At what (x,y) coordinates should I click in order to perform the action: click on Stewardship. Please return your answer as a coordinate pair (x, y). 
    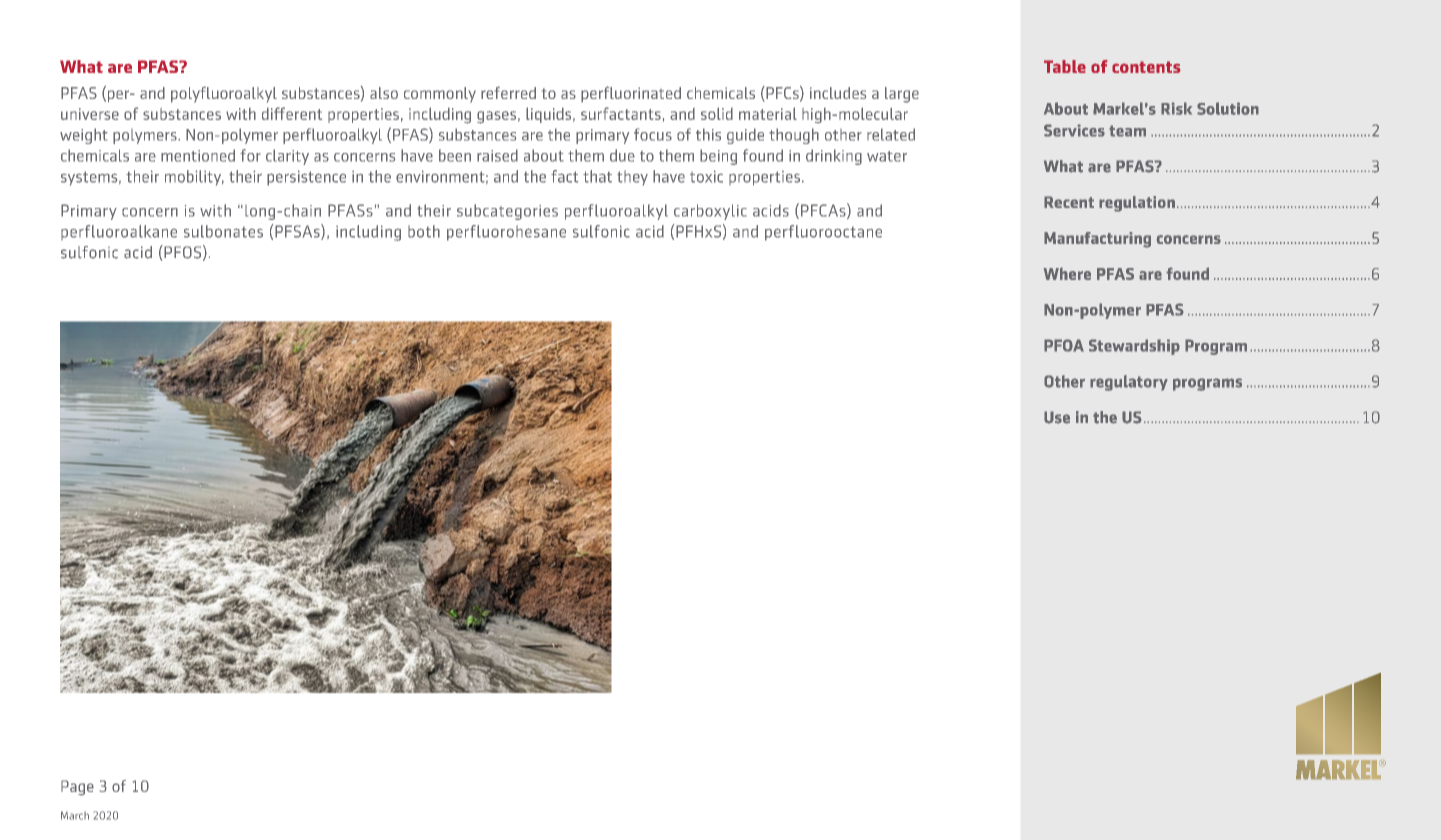
    Looking at the image, I should click on (1134, 347).
